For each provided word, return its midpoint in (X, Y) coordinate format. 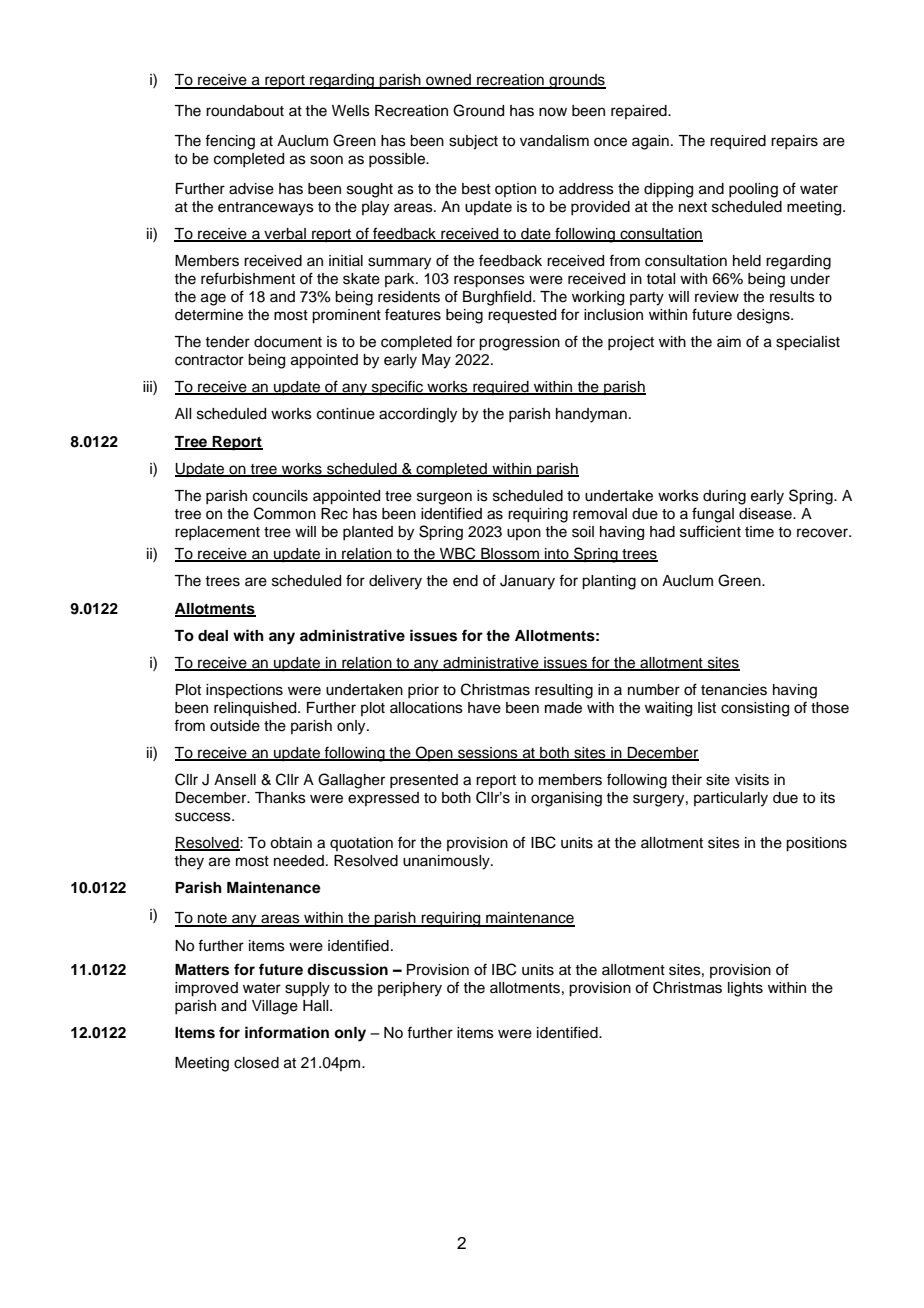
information (287, 1032)
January (527, 582)
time (759, 532)
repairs (794, 142)
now (553, 112)
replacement (217, 533)
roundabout (245, 111)
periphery (410, 989)
